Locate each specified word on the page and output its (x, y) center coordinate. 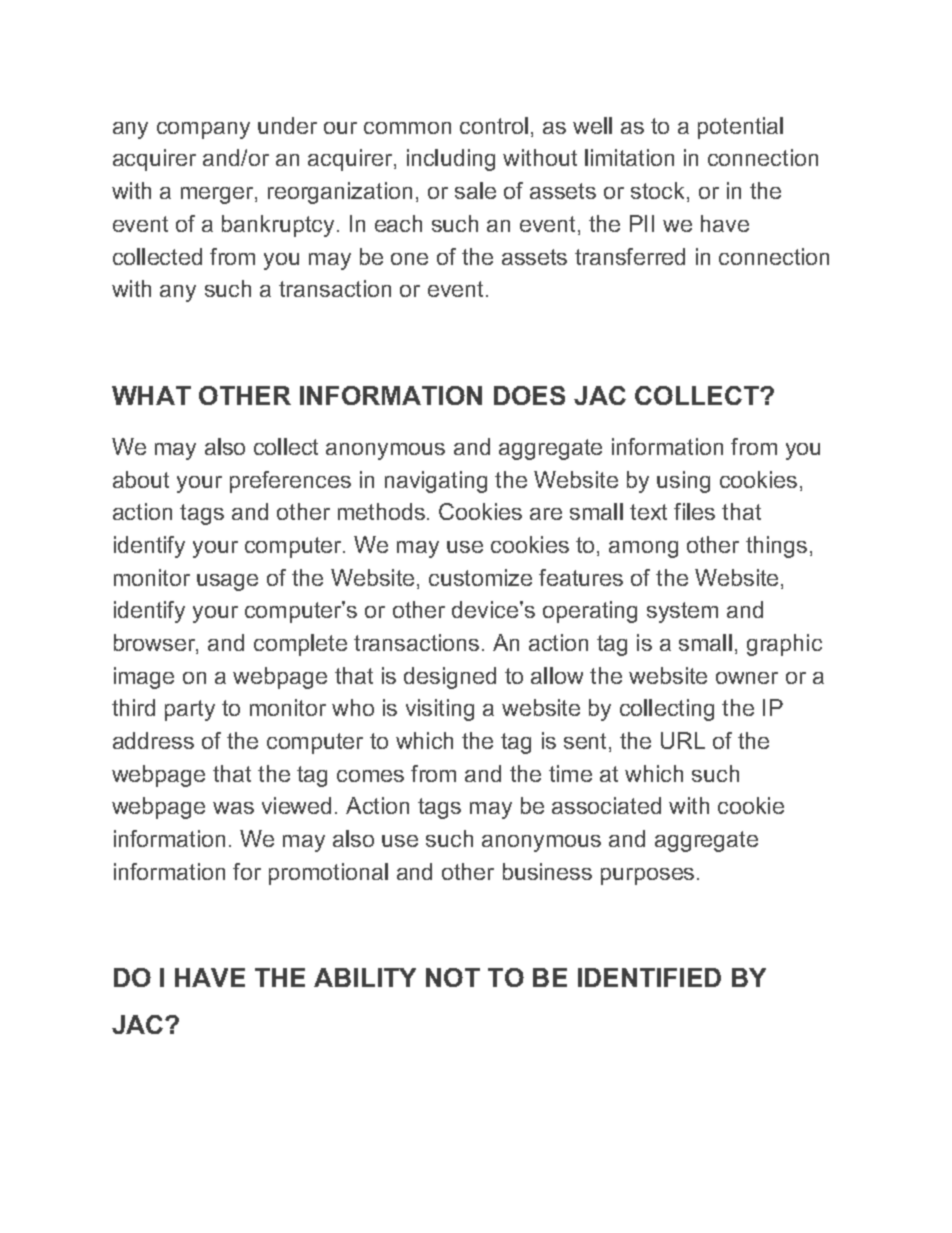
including (451, 160)
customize (480, 577)
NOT (453, 977)
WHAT (151, 395)
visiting (440, 710)
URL (683, 740)
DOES (529, 395)
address (153, 740)
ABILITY (365, 977)
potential (740, 128)
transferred (630, 256)
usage (227, 582)
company (203, 130)
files (694, 511)
